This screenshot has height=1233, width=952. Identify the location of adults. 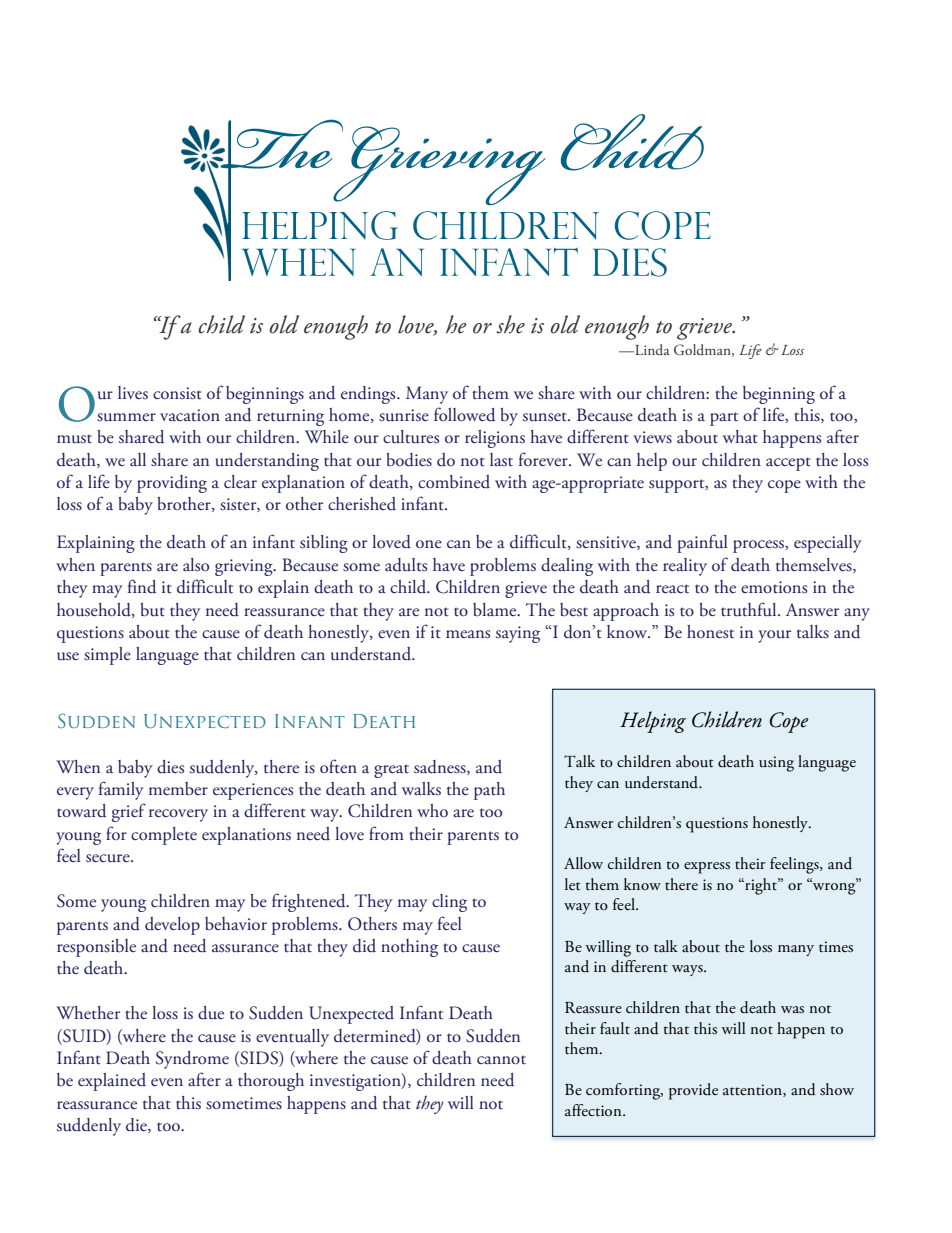
(406, 565).
